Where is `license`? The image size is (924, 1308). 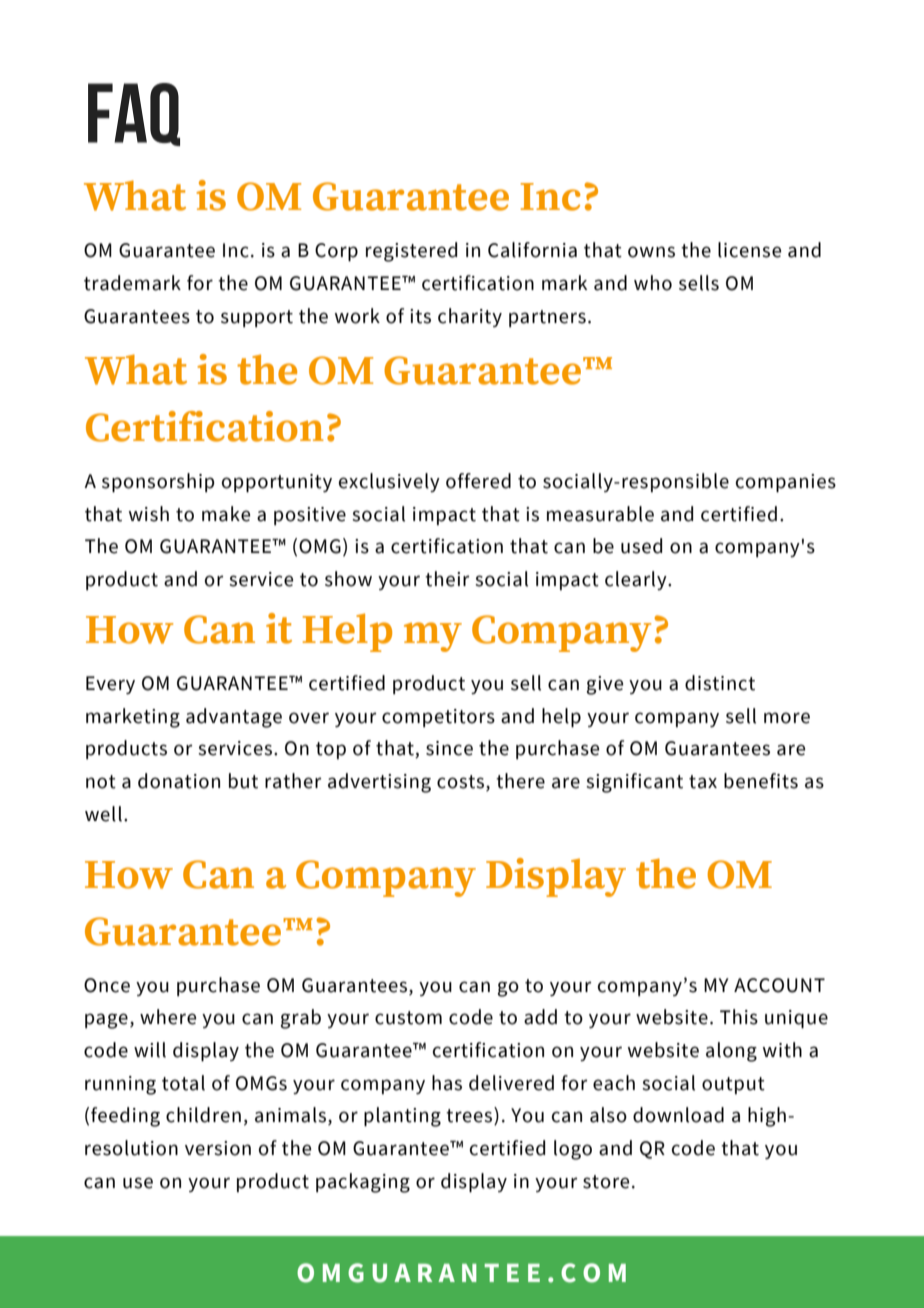
license is located at coordinates (749, 250).
